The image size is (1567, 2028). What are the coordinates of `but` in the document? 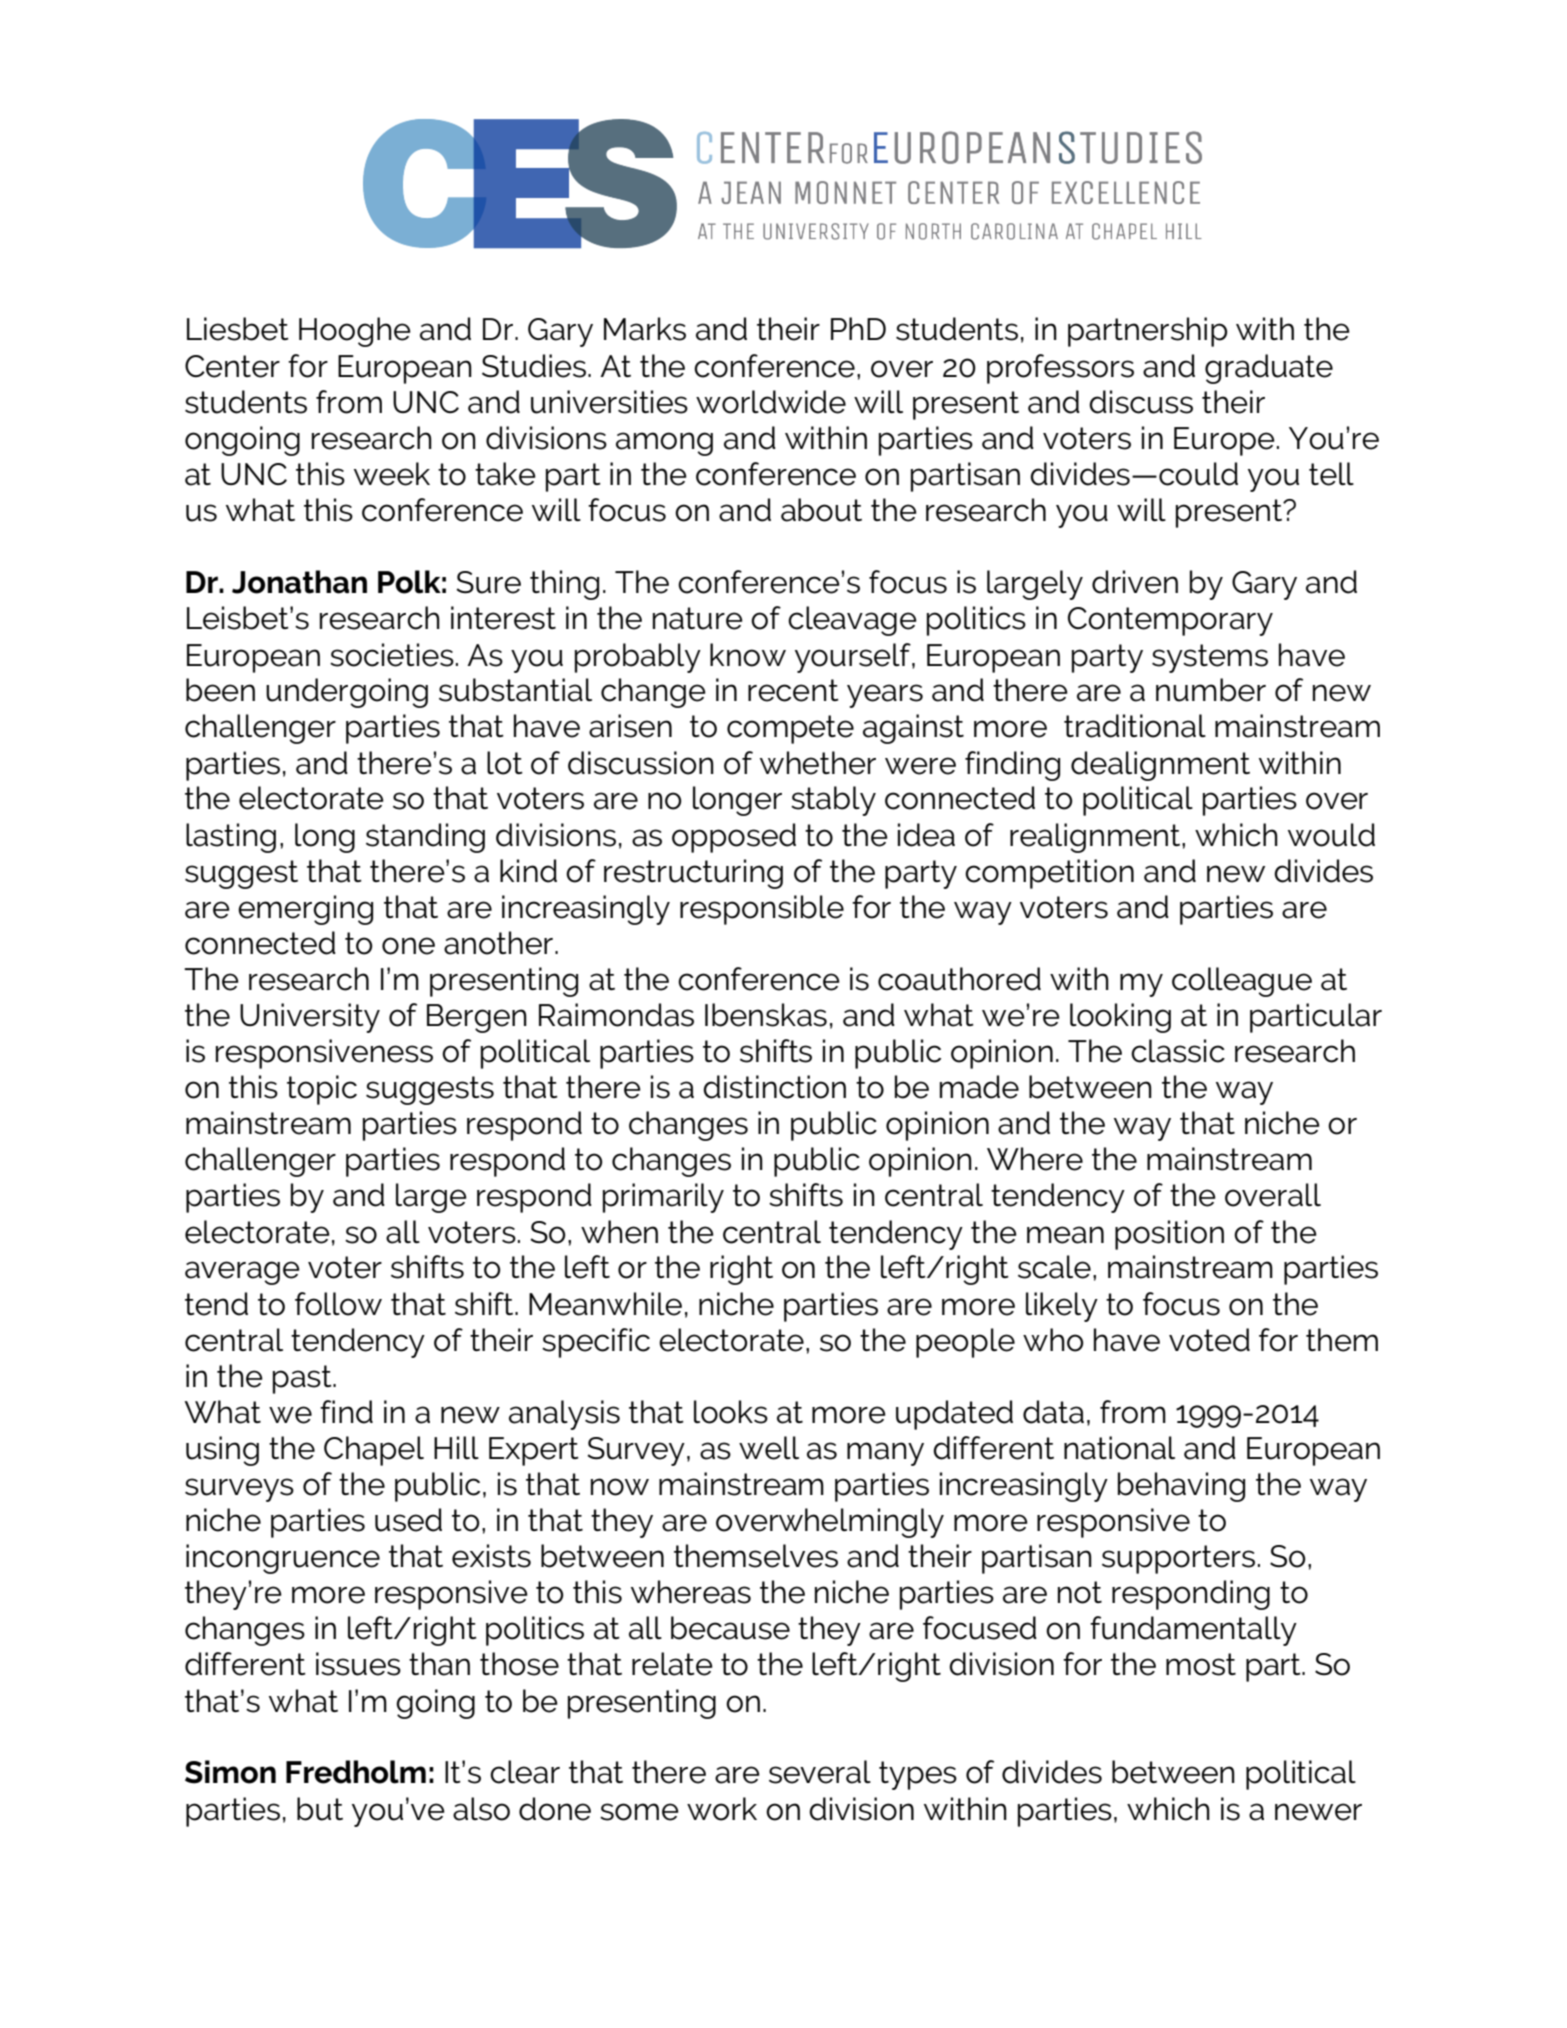 It's located at (320, 1809).
